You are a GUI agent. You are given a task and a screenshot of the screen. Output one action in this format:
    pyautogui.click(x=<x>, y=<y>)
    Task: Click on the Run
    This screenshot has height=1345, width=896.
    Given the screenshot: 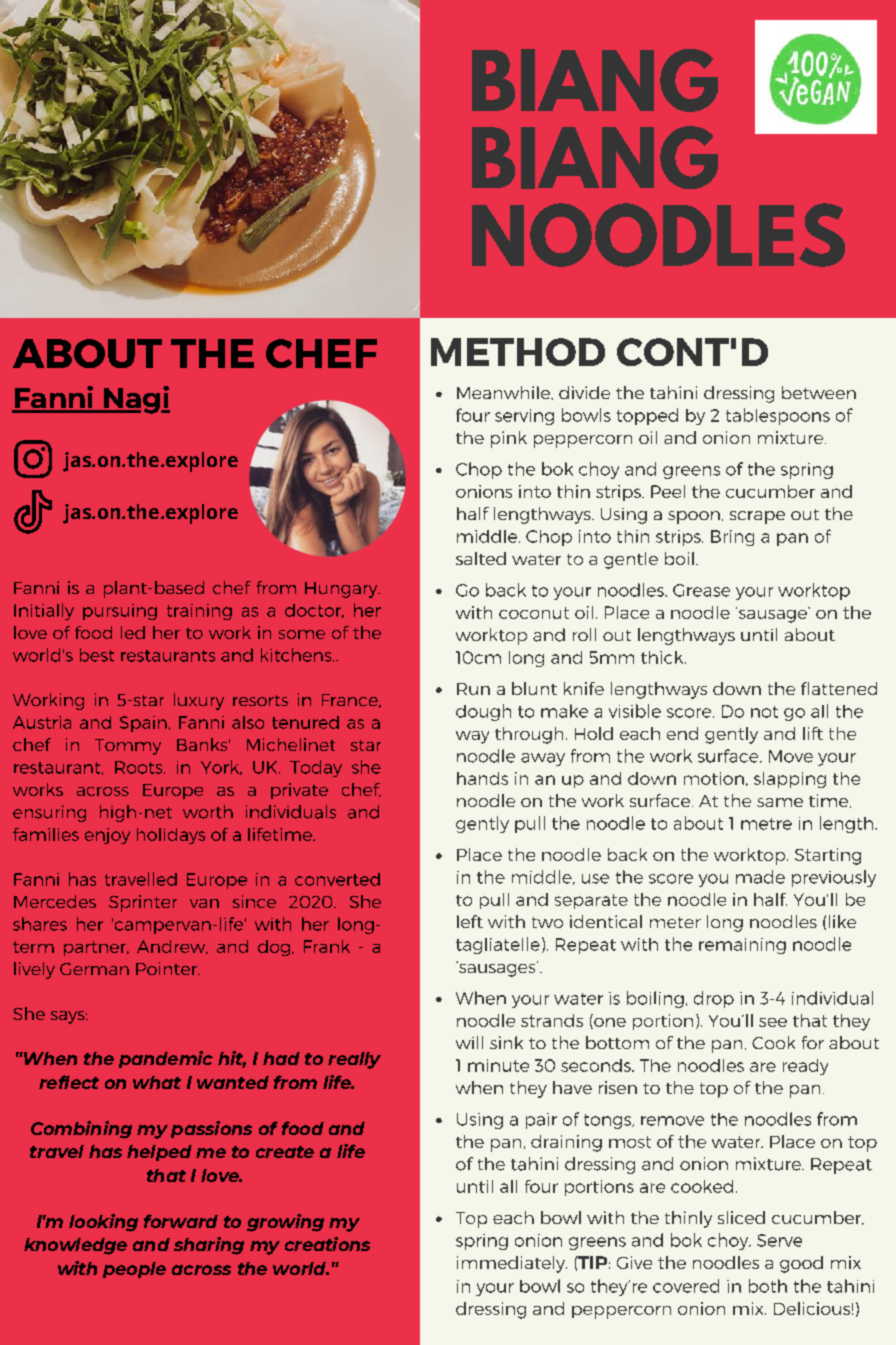 What is the action you would take?
    pyautogui.click(x=473, y=689)
